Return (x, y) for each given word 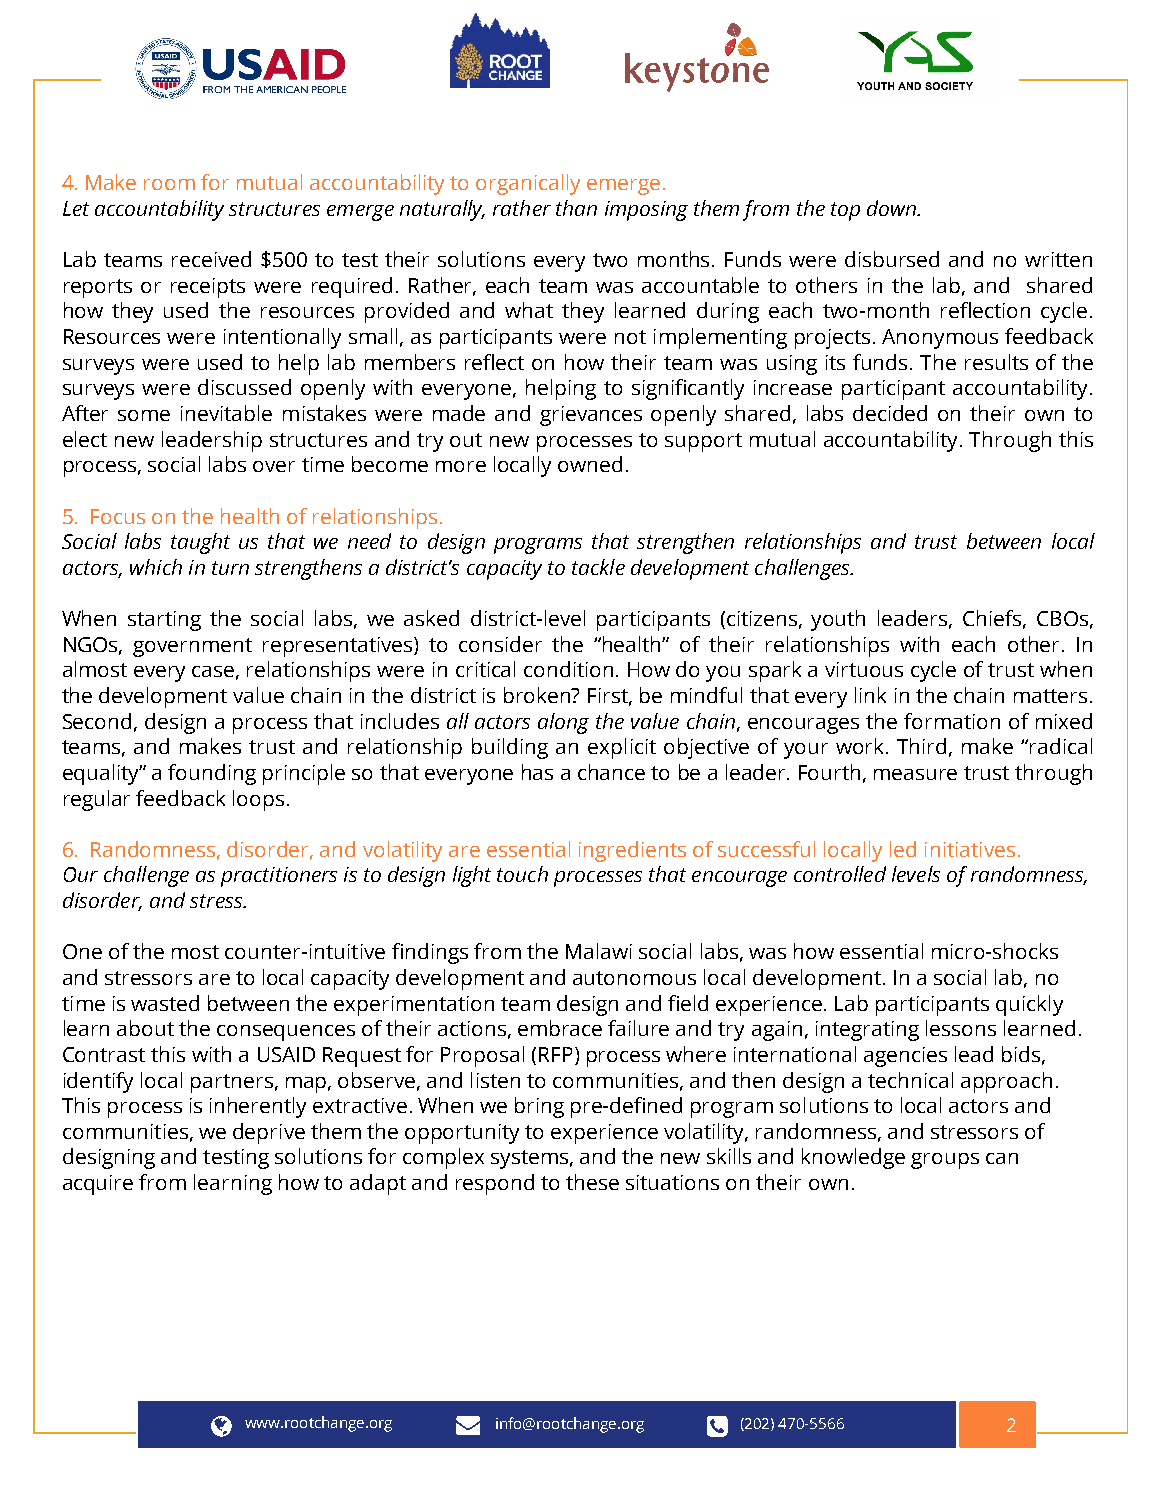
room (169, 184)
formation (952, 721)
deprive (269, 1133)
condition (568, 669)
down (892, 208)
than (576, 208)
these (592, 1182)
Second (97, 721)
